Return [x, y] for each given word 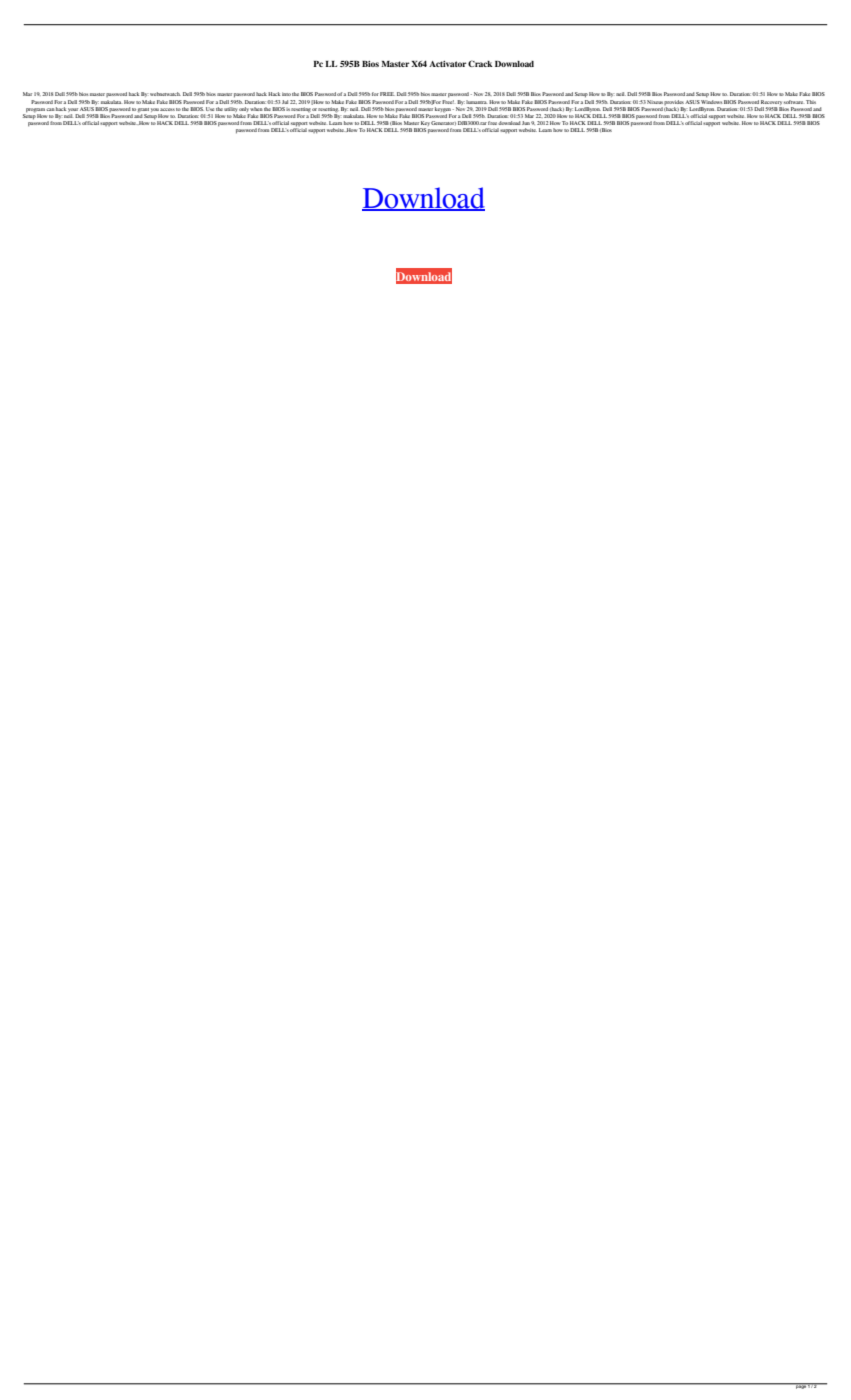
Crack [480, 63]
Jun [526, 123]
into [286, 94]
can [50, 109]
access [167, 109]
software [794, 102]
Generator [443, 123]
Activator [447, 64]
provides [674, 102]
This [811, 102]
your [73, 110]
